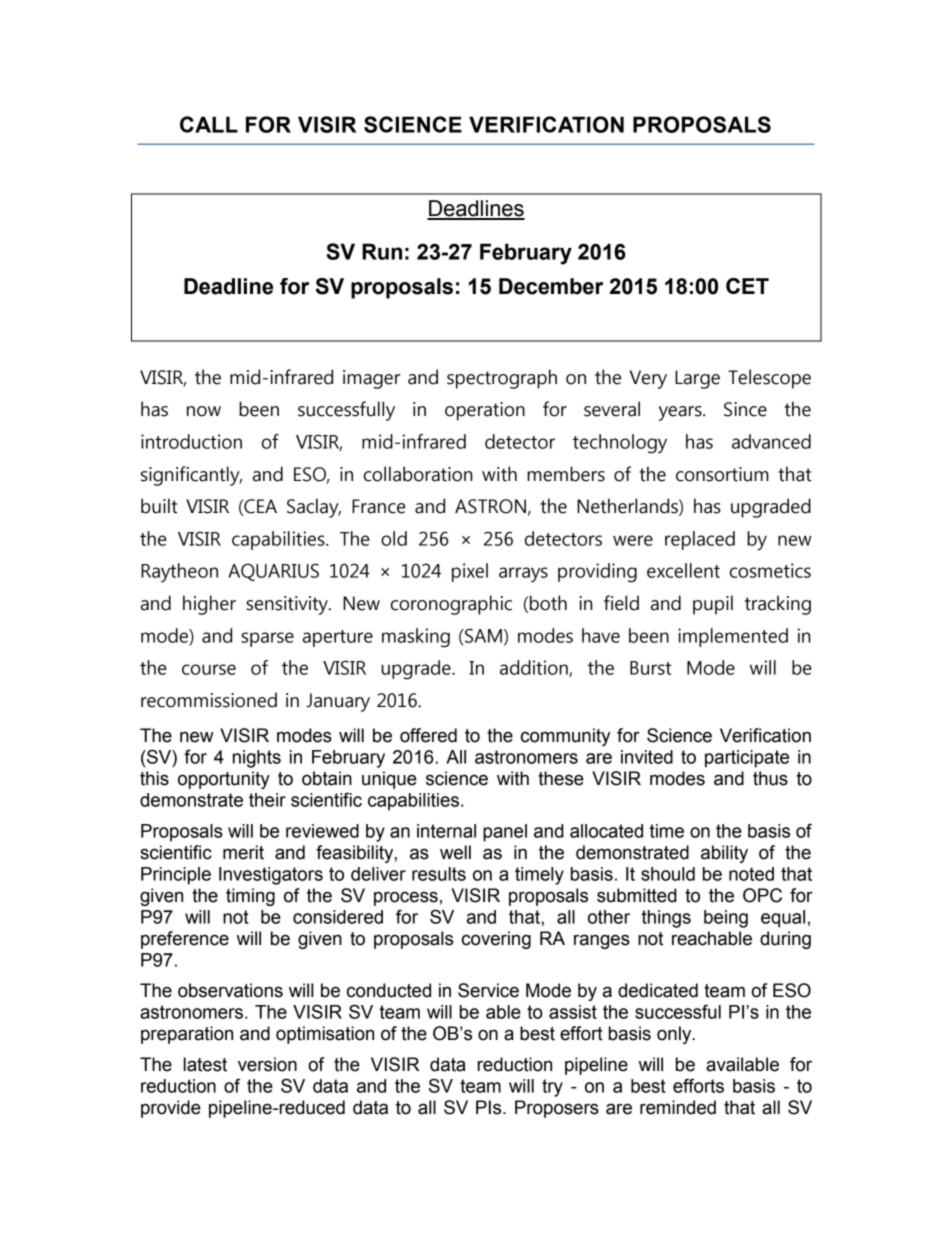  I want to click on CALL, so click(209, 124).
